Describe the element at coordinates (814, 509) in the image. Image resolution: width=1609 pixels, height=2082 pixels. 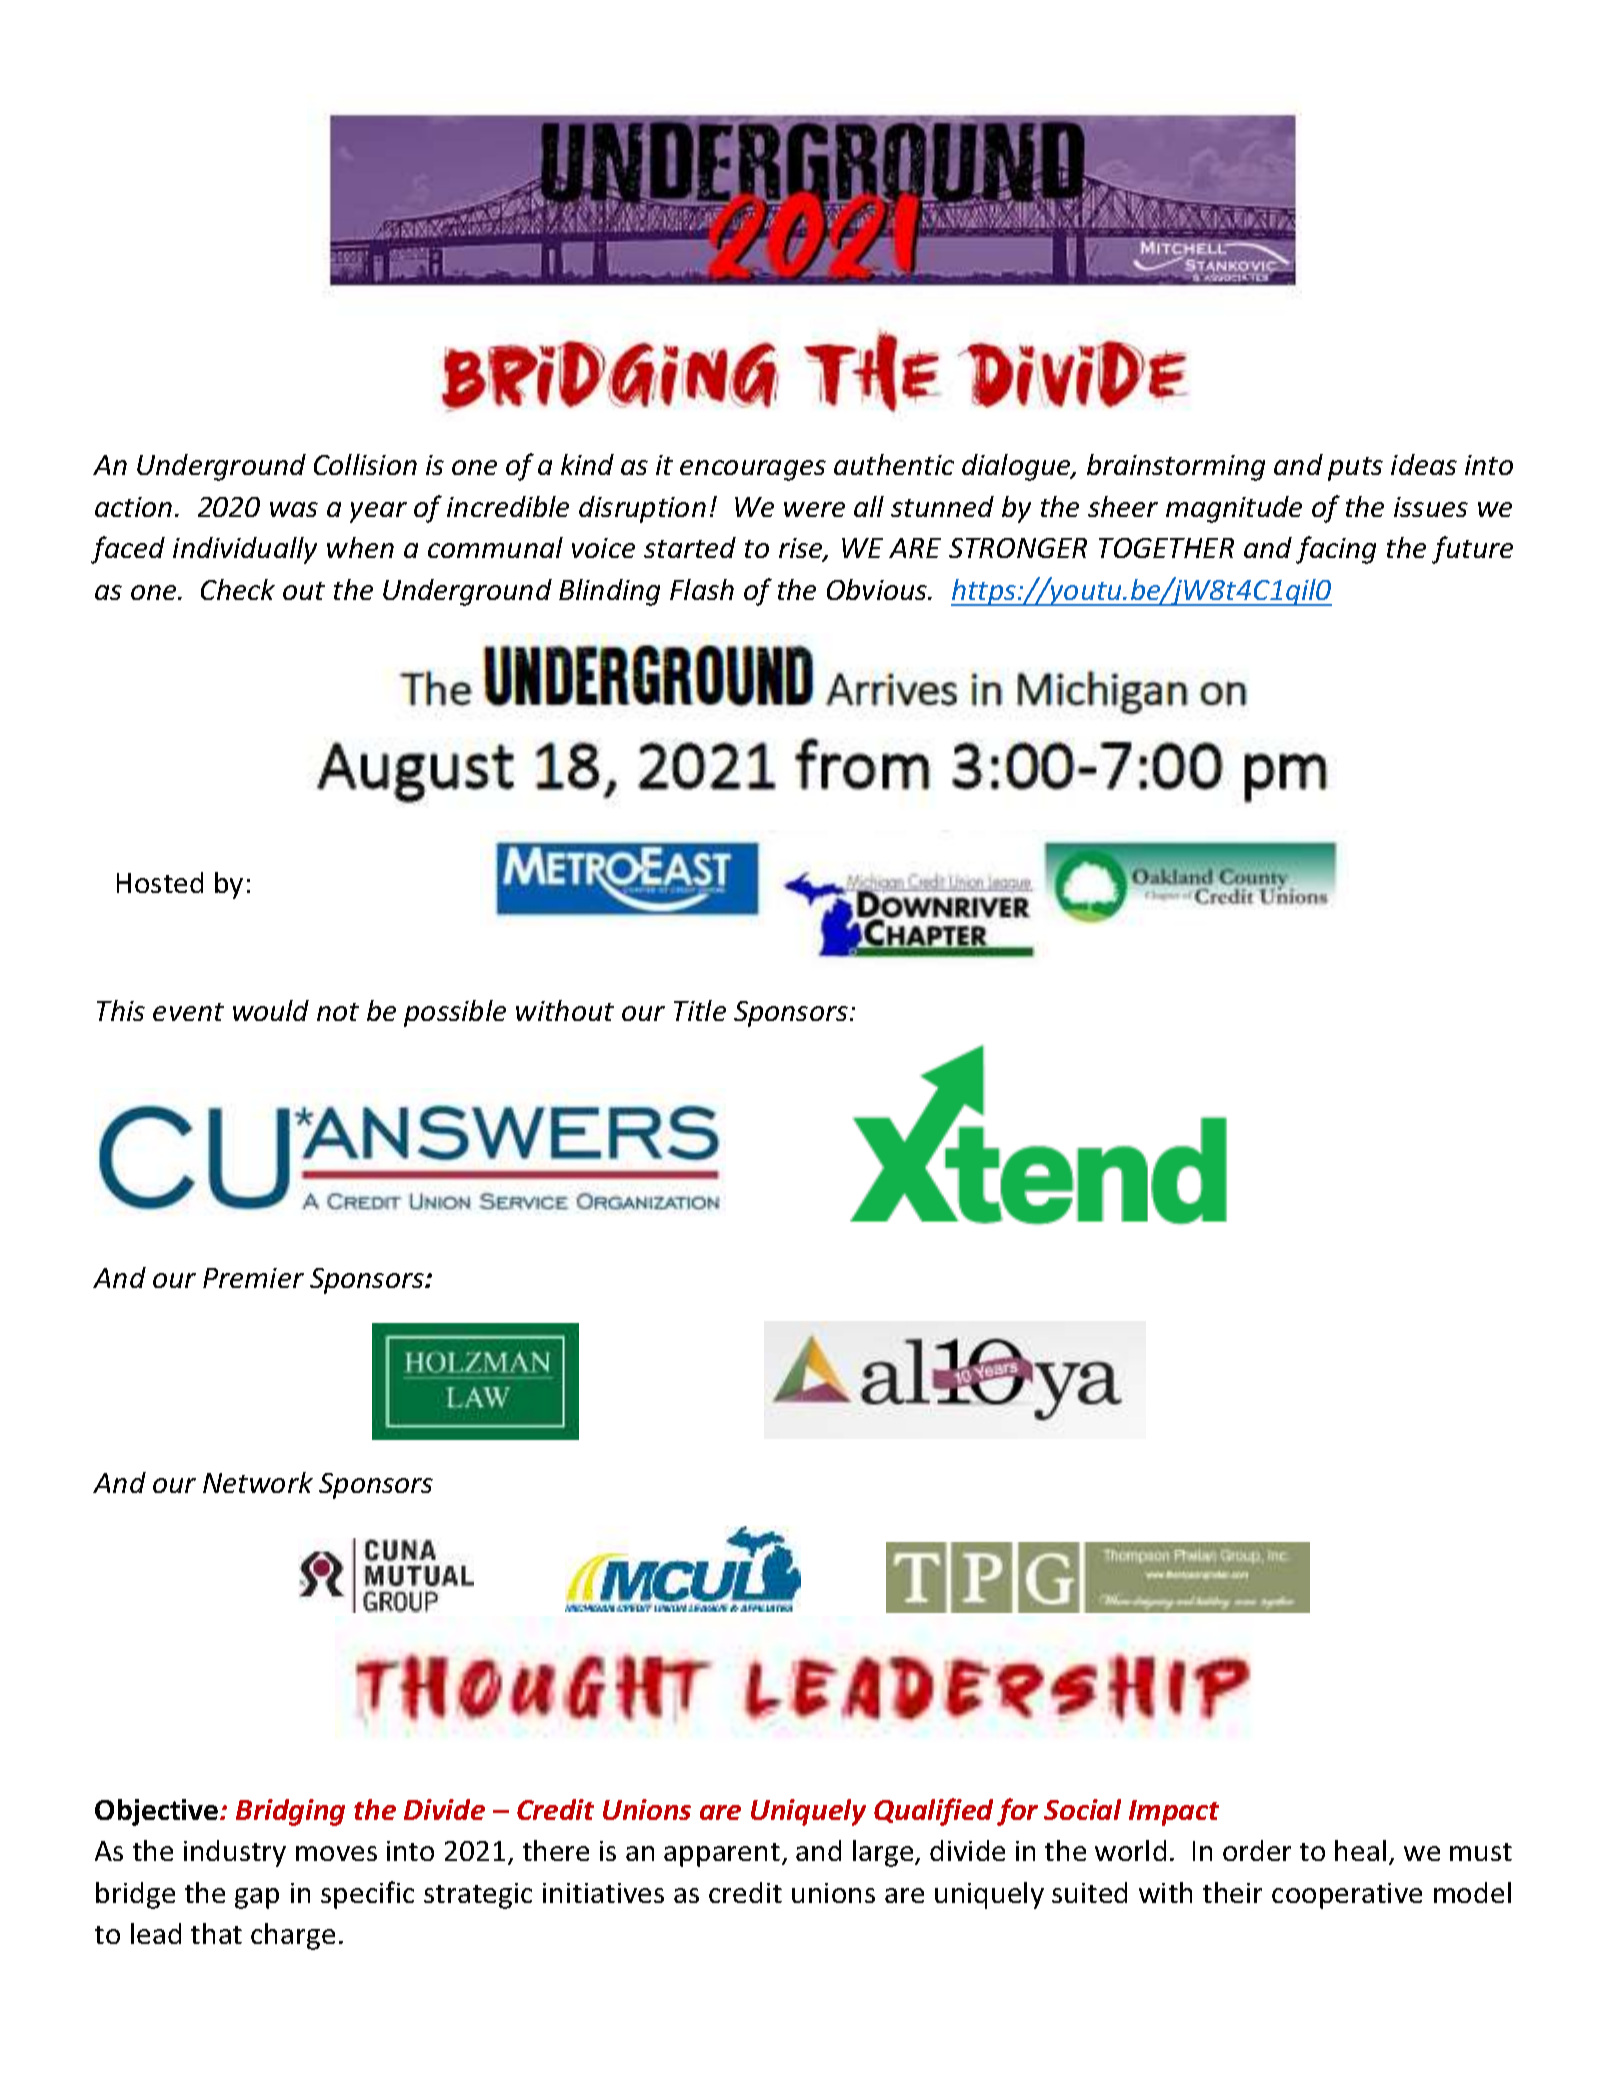
I see `were` at that location.
